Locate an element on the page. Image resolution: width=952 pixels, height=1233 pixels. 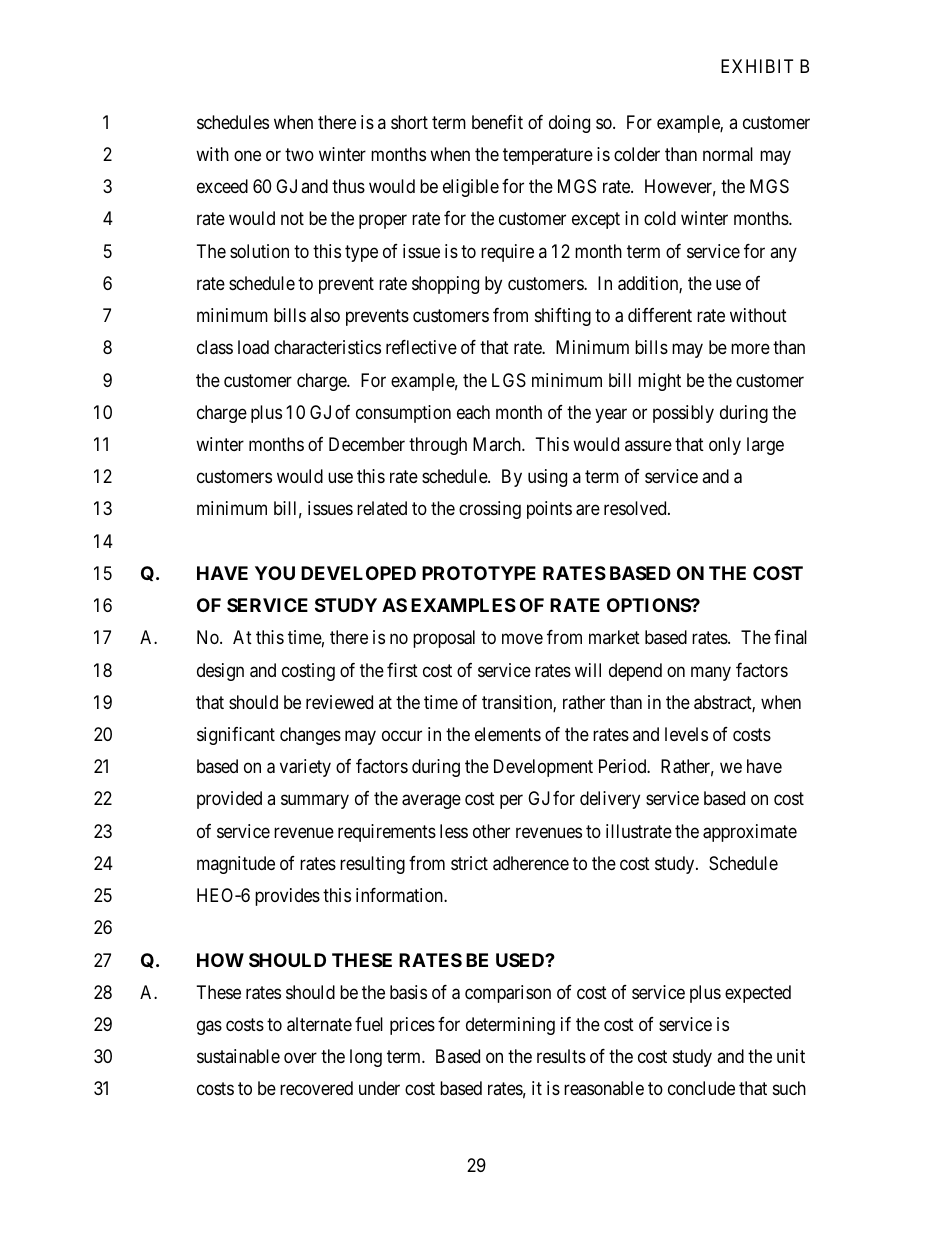
move is located at coordinates (522, 639).
